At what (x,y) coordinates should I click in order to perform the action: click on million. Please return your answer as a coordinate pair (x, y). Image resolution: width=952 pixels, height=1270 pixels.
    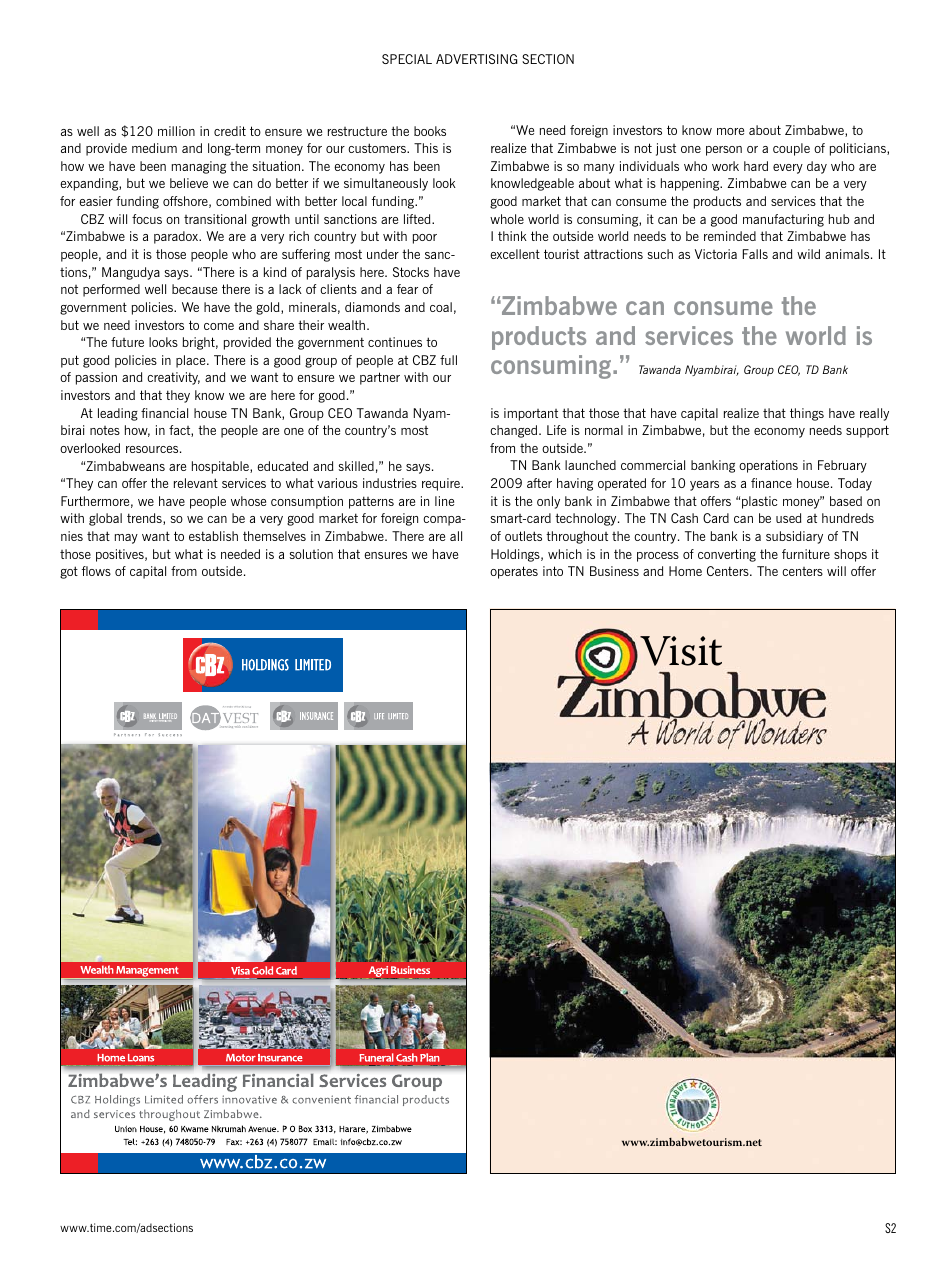
    Looking at the image, I should click on (176, 131).
